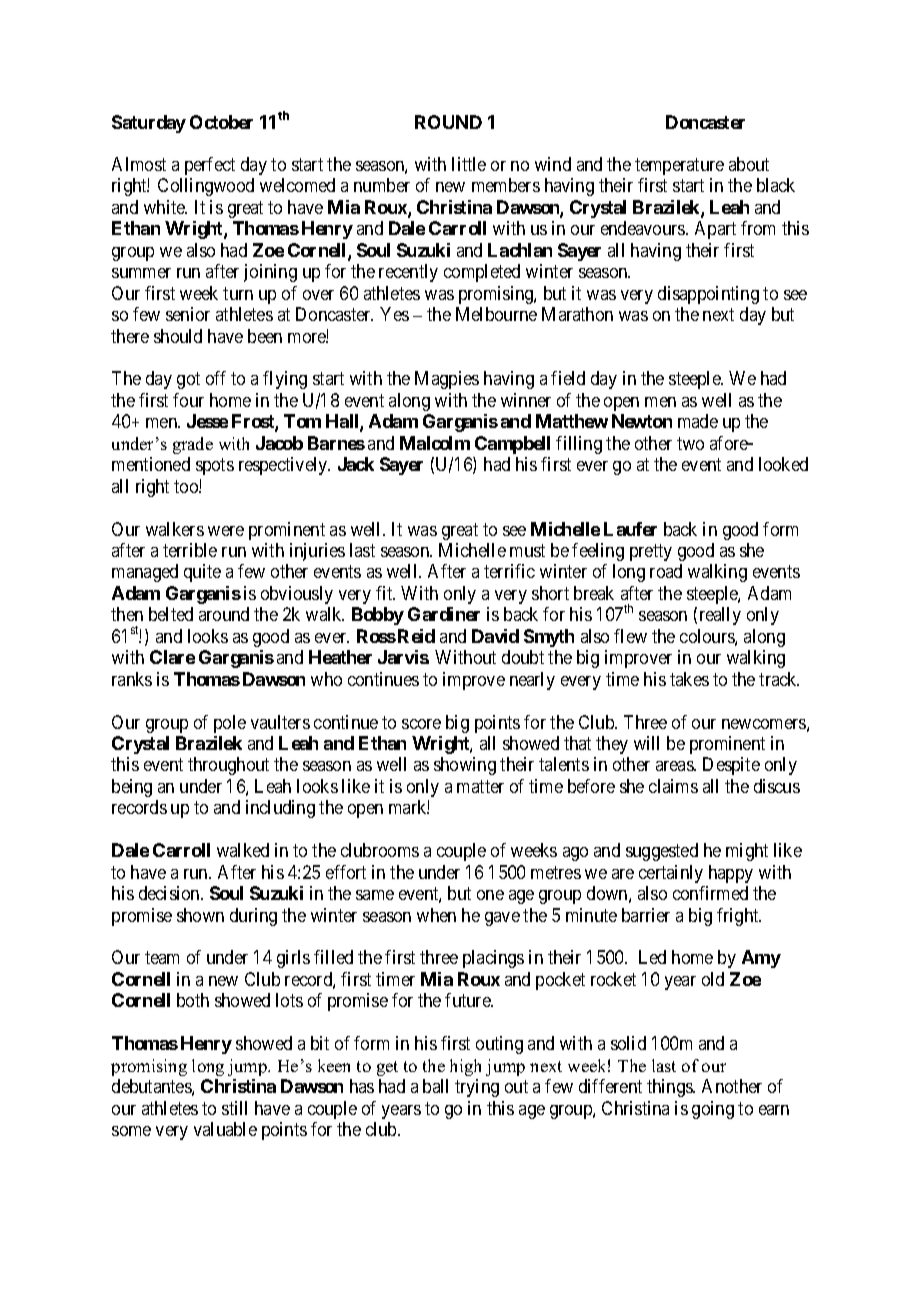 This document has height=1308, width=924. What do you see at coordinates (720, 616) in the document?
I see `really` at bounding box center [720, 616].
